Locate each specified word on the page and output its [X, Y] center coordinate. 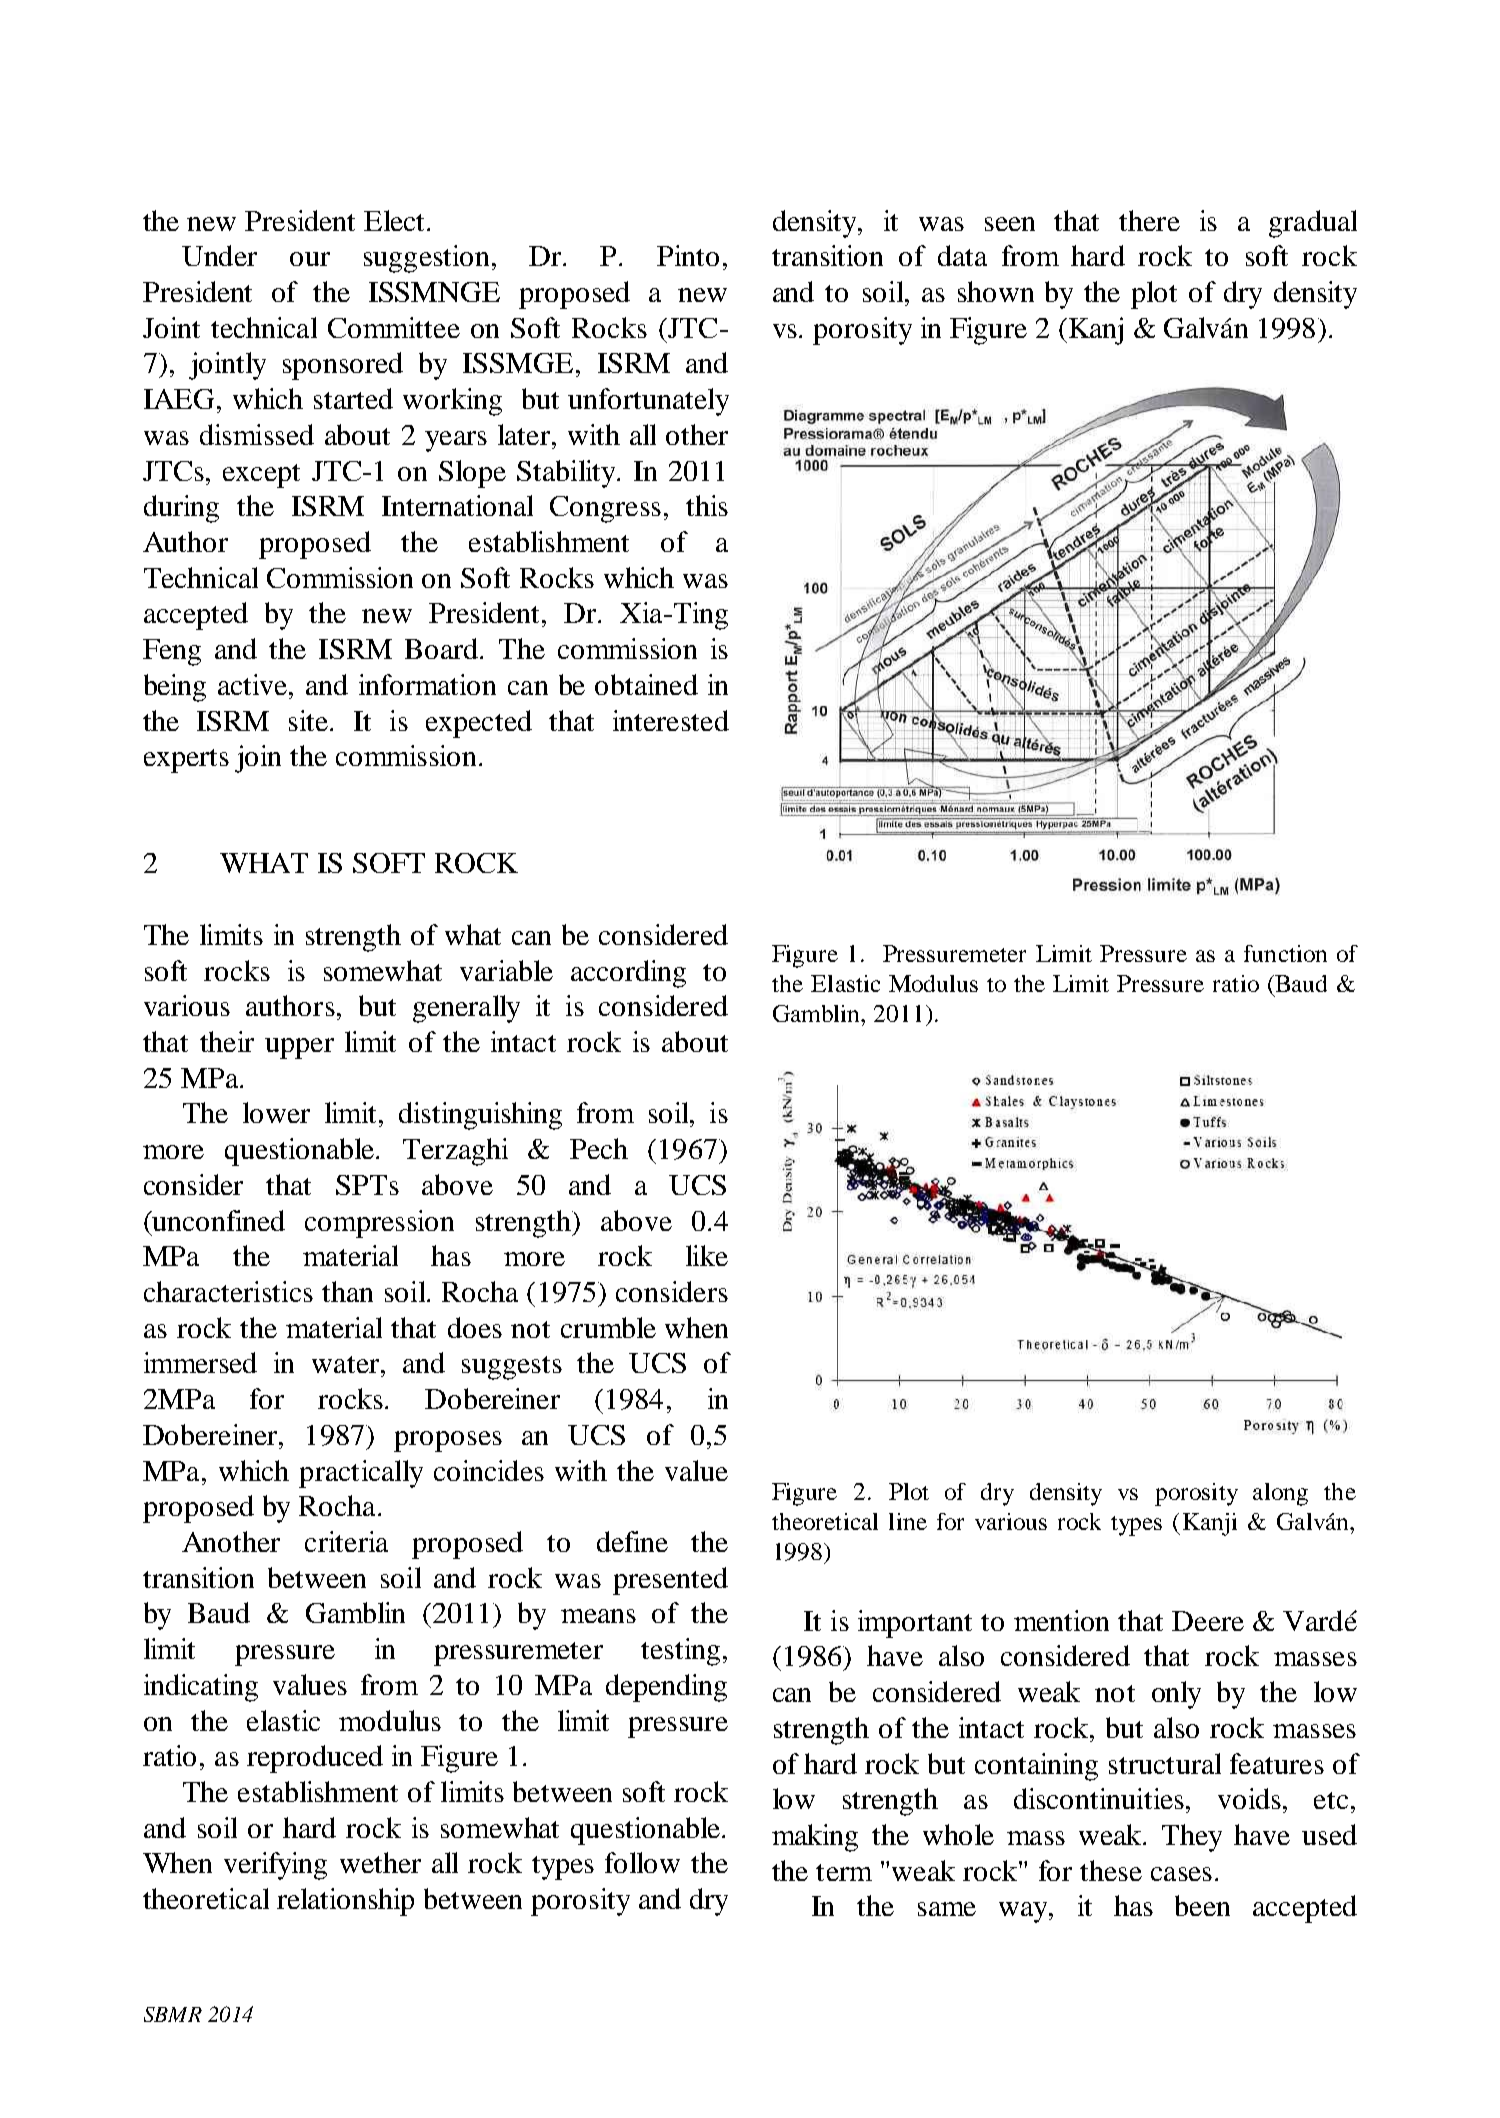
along [1280, 1494]
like [707, 1255]
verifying [275, 1866]
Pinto [688, 255]
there [1149, 220]
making [815, 1838]
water [347, 1364]
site [308, 720]
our [310, 259]
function [1285, 953]
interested [671, 720]
